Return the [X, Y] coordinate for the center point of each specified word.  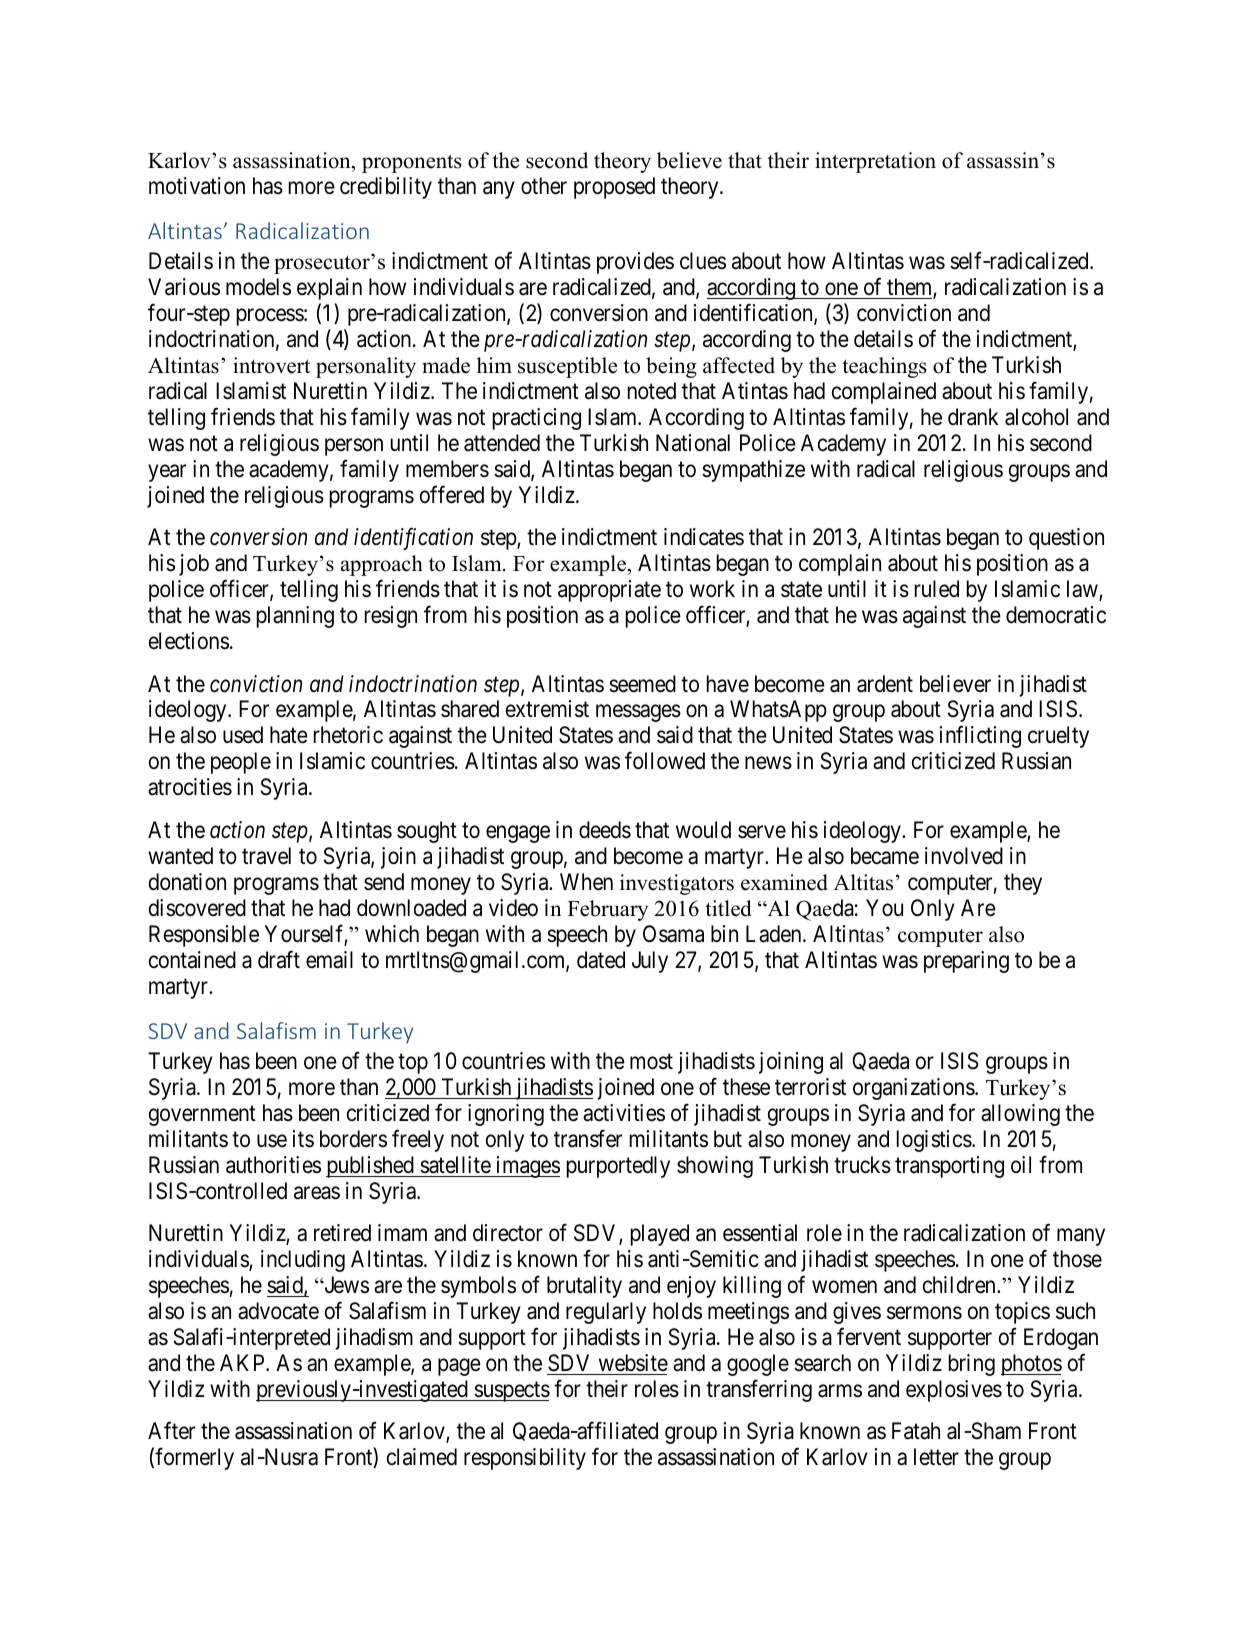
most [651, 1062]
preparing [966, 962]
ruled [937, 589]
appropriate [609, 591]
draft [279, 959]
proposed [614, 188]
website [633, 1363]
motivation [197, 186]
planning [295, 617]
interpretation [875, 162]
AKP [243, 1362]
